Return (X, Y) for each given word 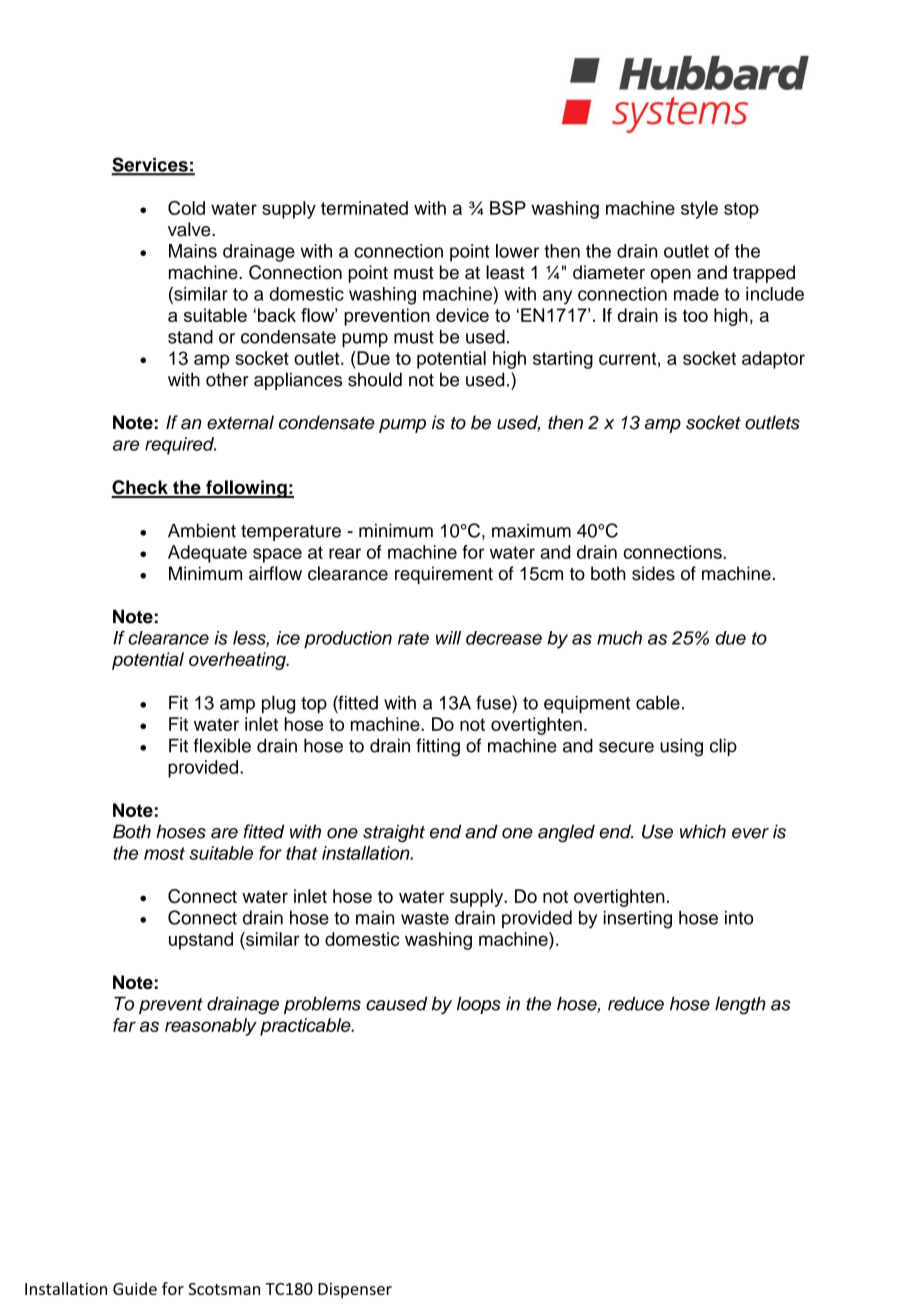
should (375, 379)
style (699, 210)
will (448, 638)
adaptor (773, 360)
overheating (238, 661)
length (740, 1005)
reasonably (211, 1027)
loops (479, 1005)
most (164, 853)
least (505, 272)
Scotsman (224, 1289)
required (180, 446)
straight (394, 833)
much (619, 638)
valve (190, 229)
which (703, 831)
